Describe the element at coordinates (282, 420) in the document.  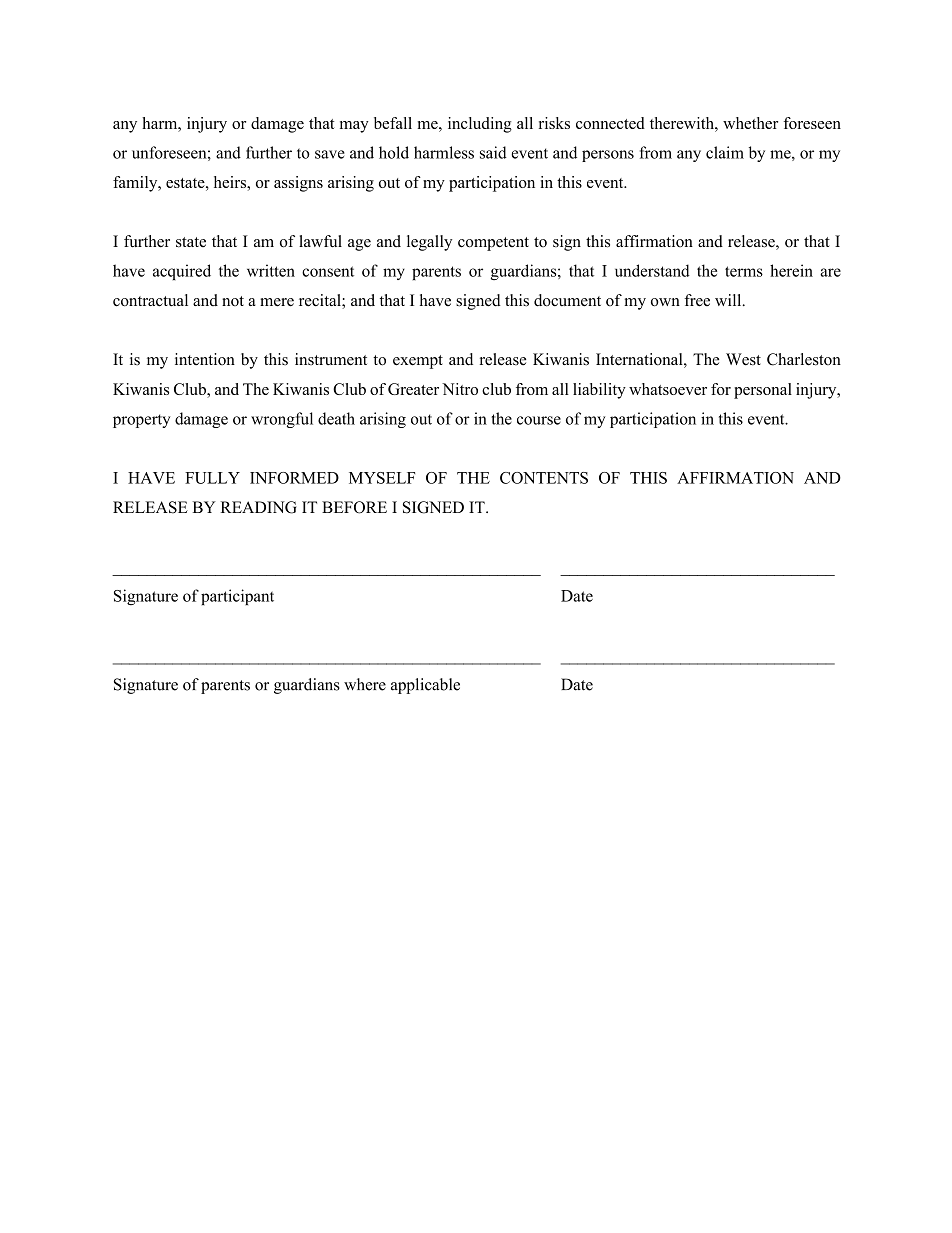
I see `wrongful` at that location.
